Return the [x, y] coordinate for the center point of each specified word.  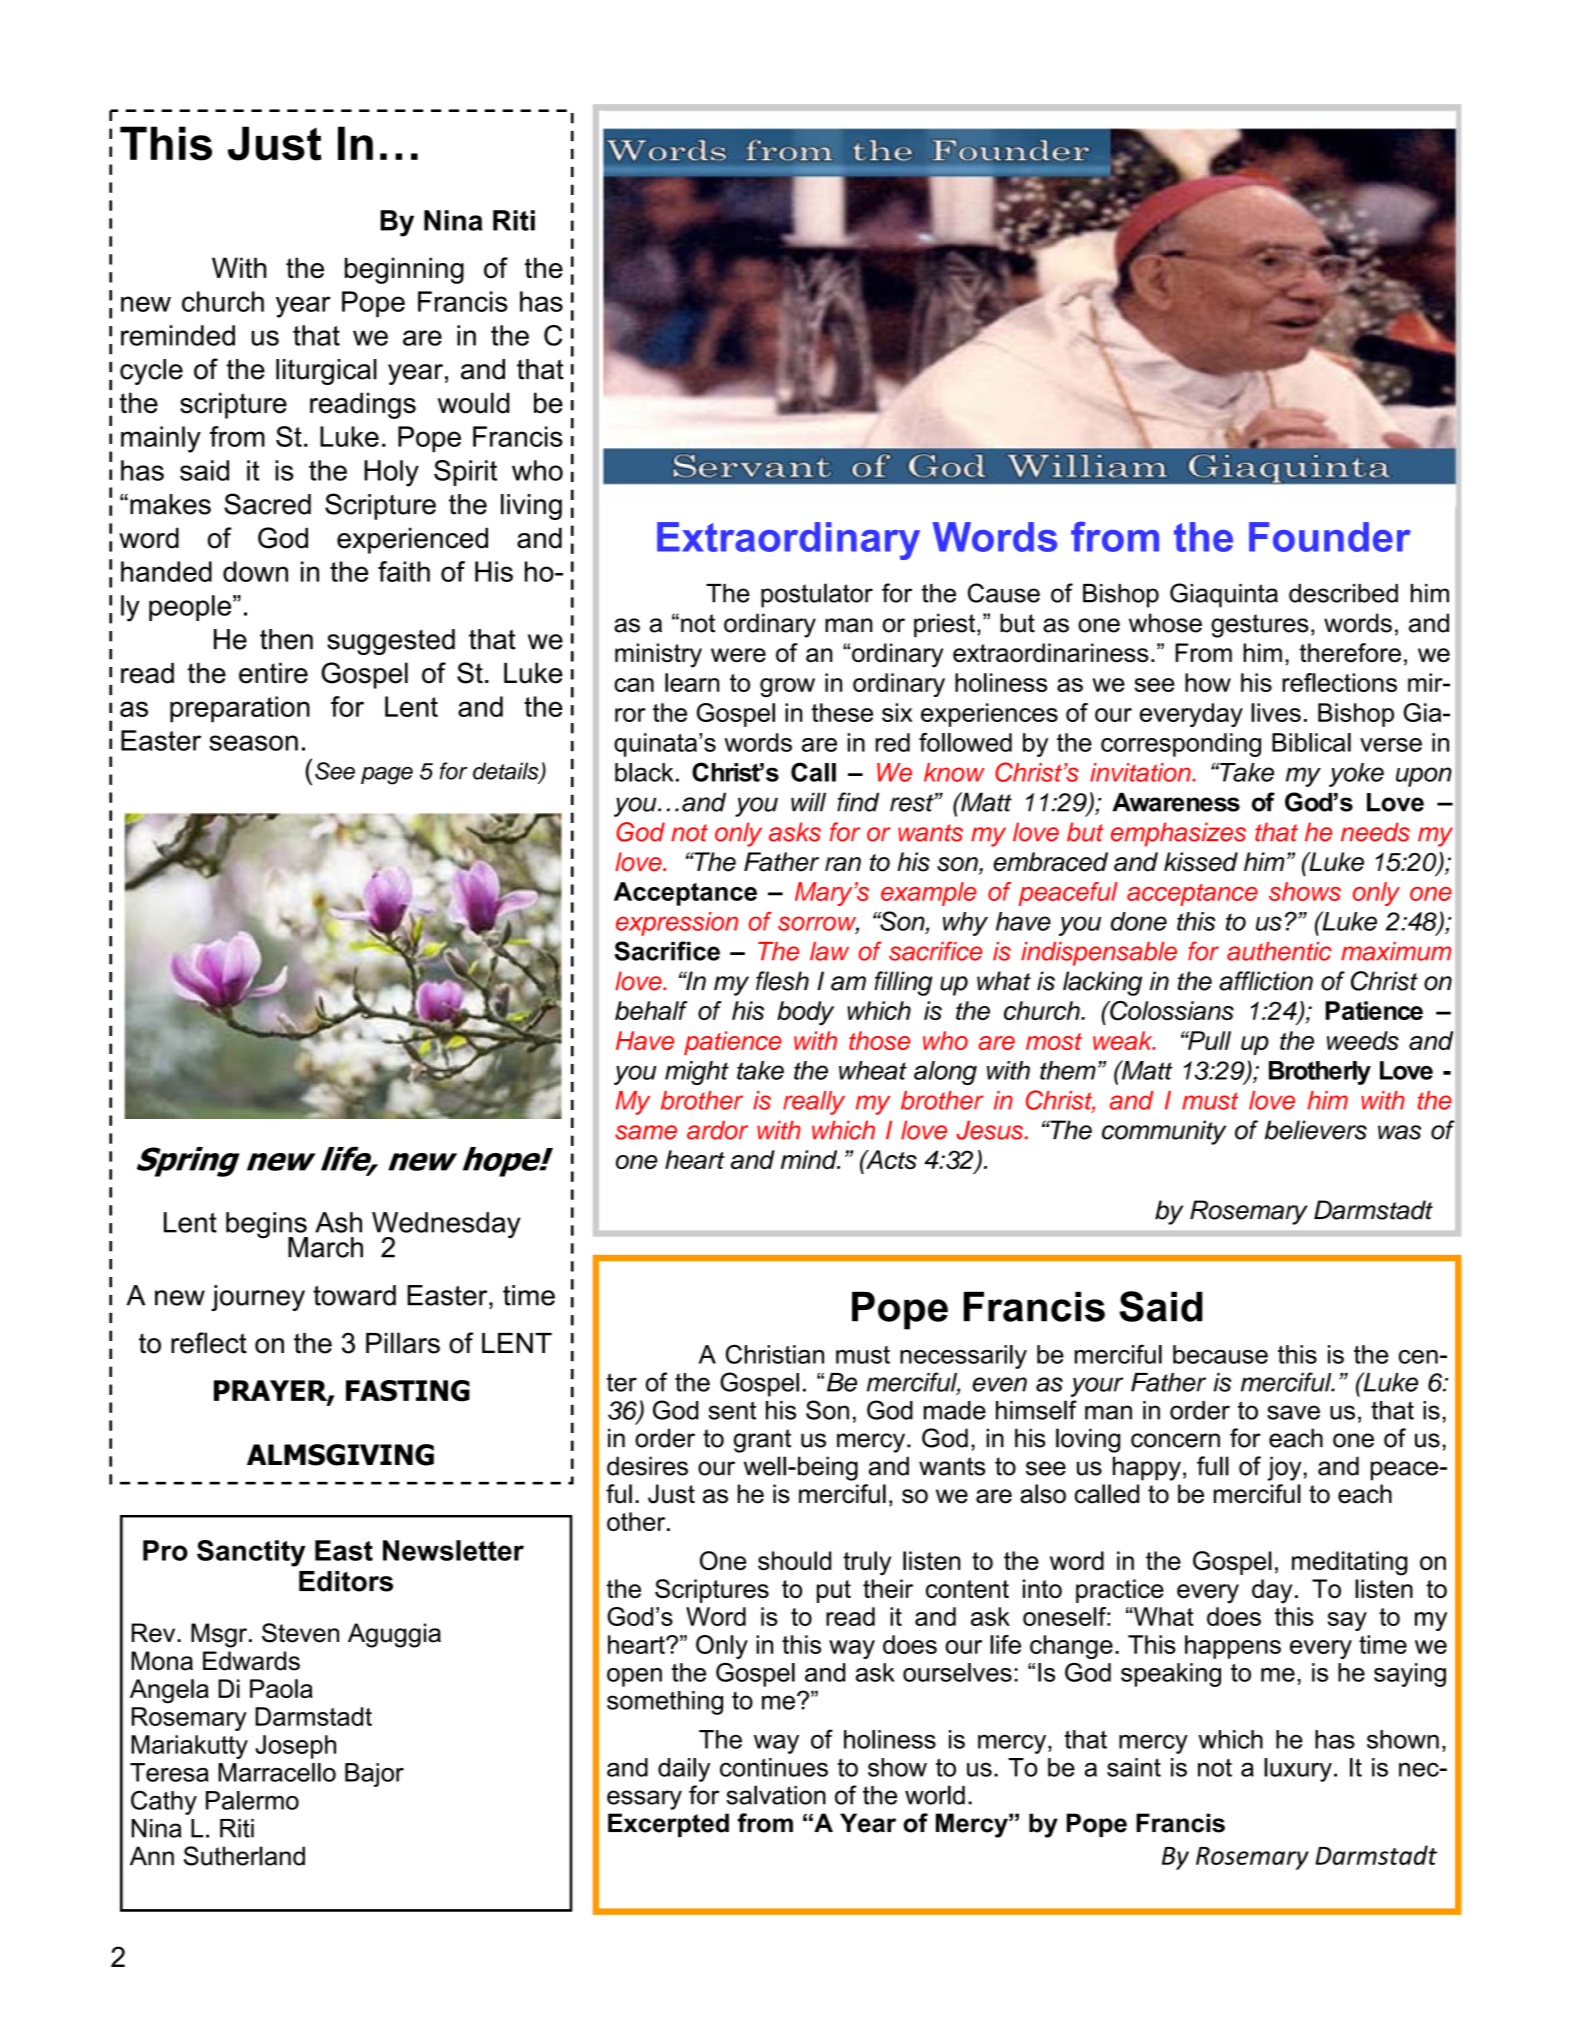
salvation [776, 1795]
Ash [338, 1222]
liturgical [326, 372]
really [814, 1103]
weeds [1363, 1040]
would [474, 403]
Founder [1330, 537]
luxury [1298, 1770]
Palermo [252, 1800]
